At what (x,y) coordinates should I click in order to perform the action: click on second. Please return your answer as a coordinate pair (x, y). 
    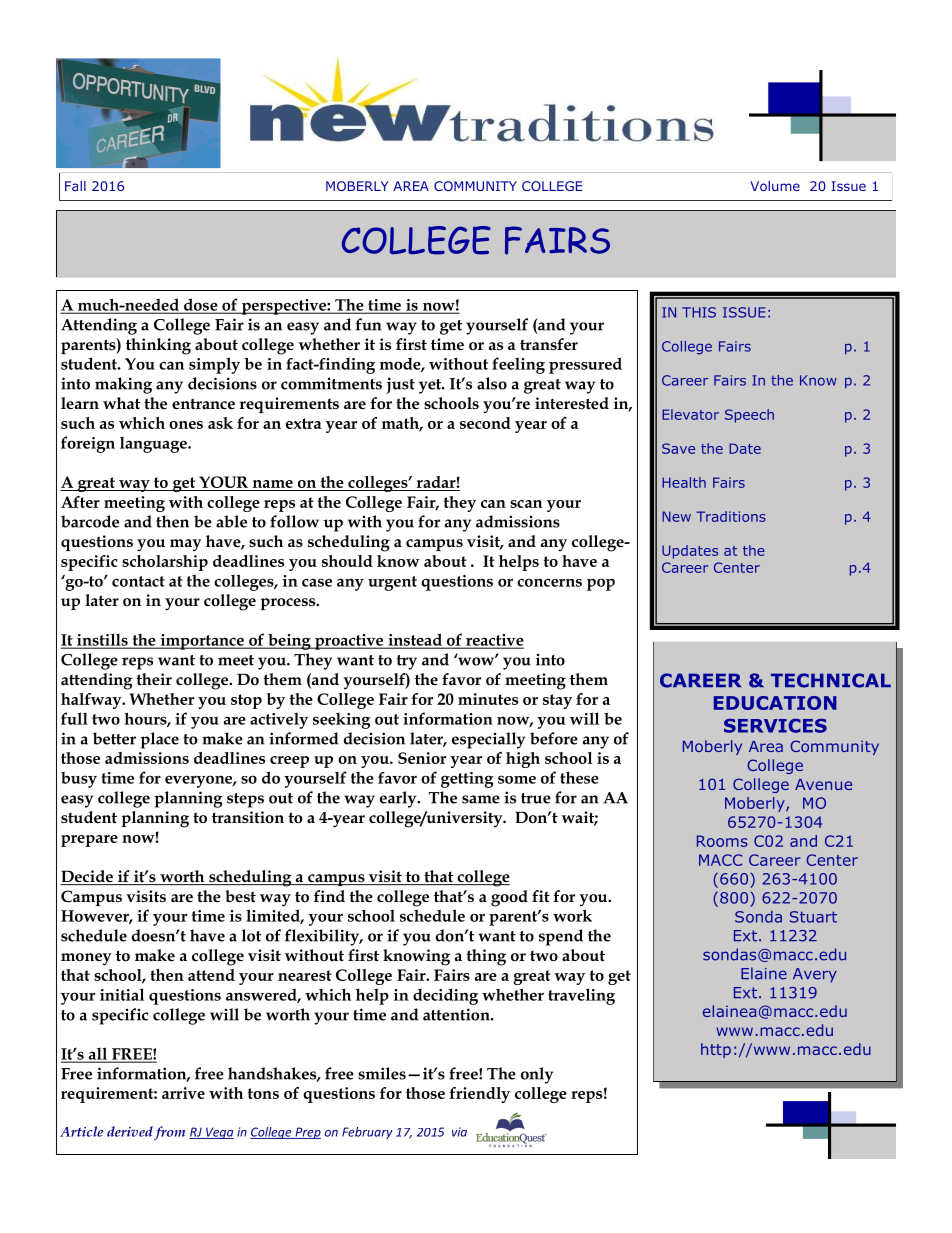
    Looking at the image, I should click on (485, 423).
